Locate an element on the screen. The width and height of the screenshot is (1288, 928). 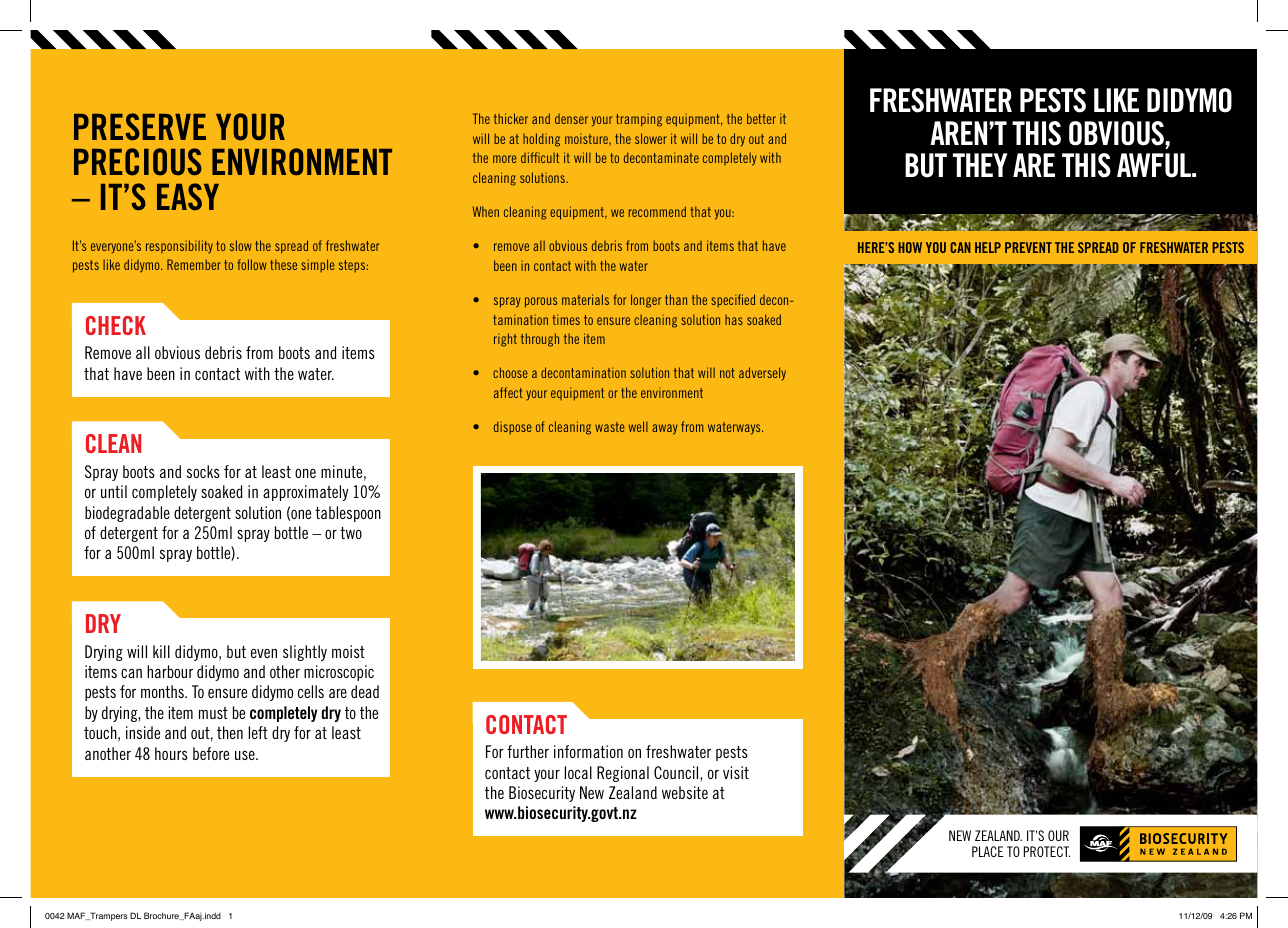
use is located at coordinates (246, 755).
